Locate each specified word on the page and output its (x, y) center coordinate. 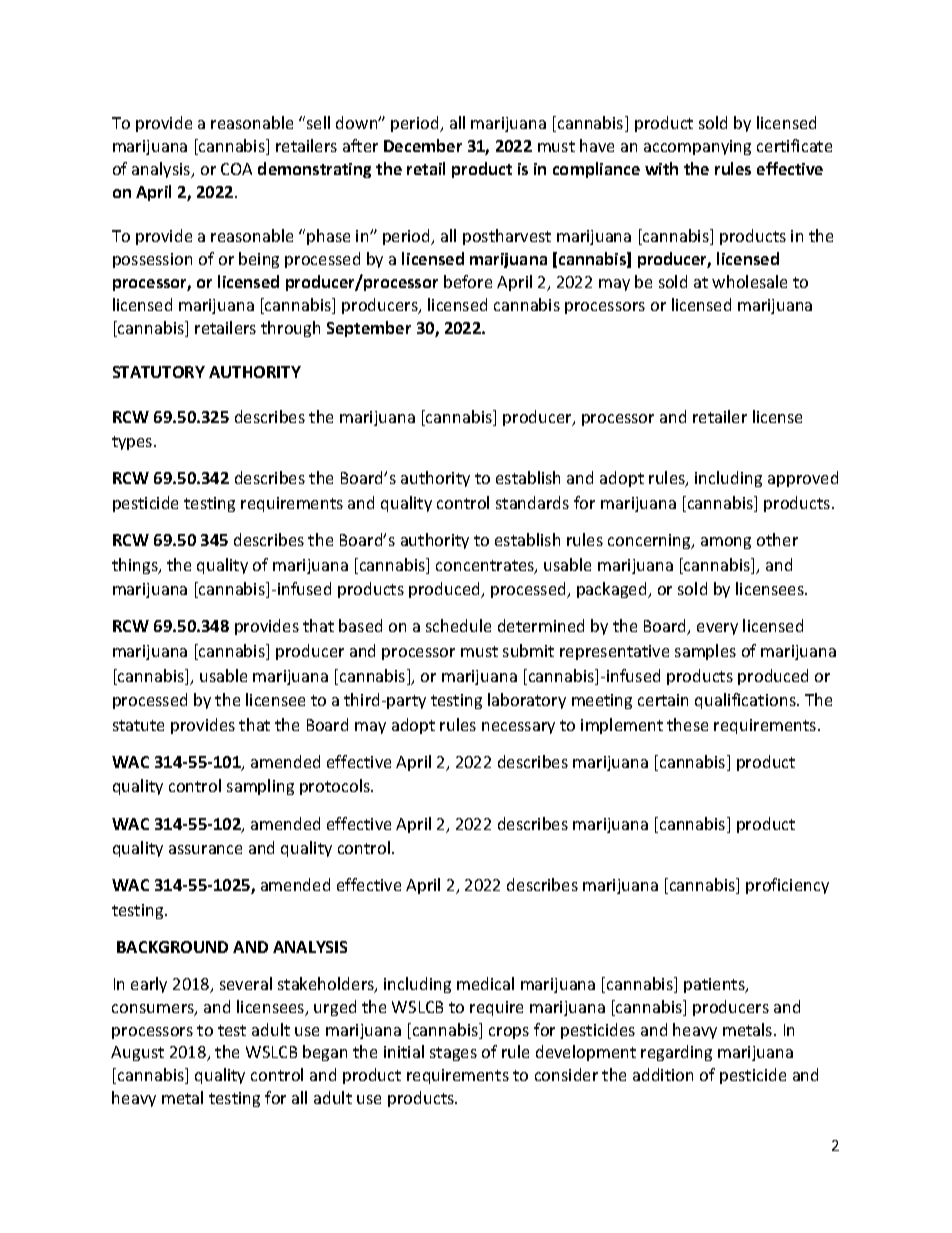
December (423, 145)
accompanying (697, 147)
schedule (458, 625)
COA (236, 169)
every (717, 629)
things (136, 566)
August (137, 1053)
